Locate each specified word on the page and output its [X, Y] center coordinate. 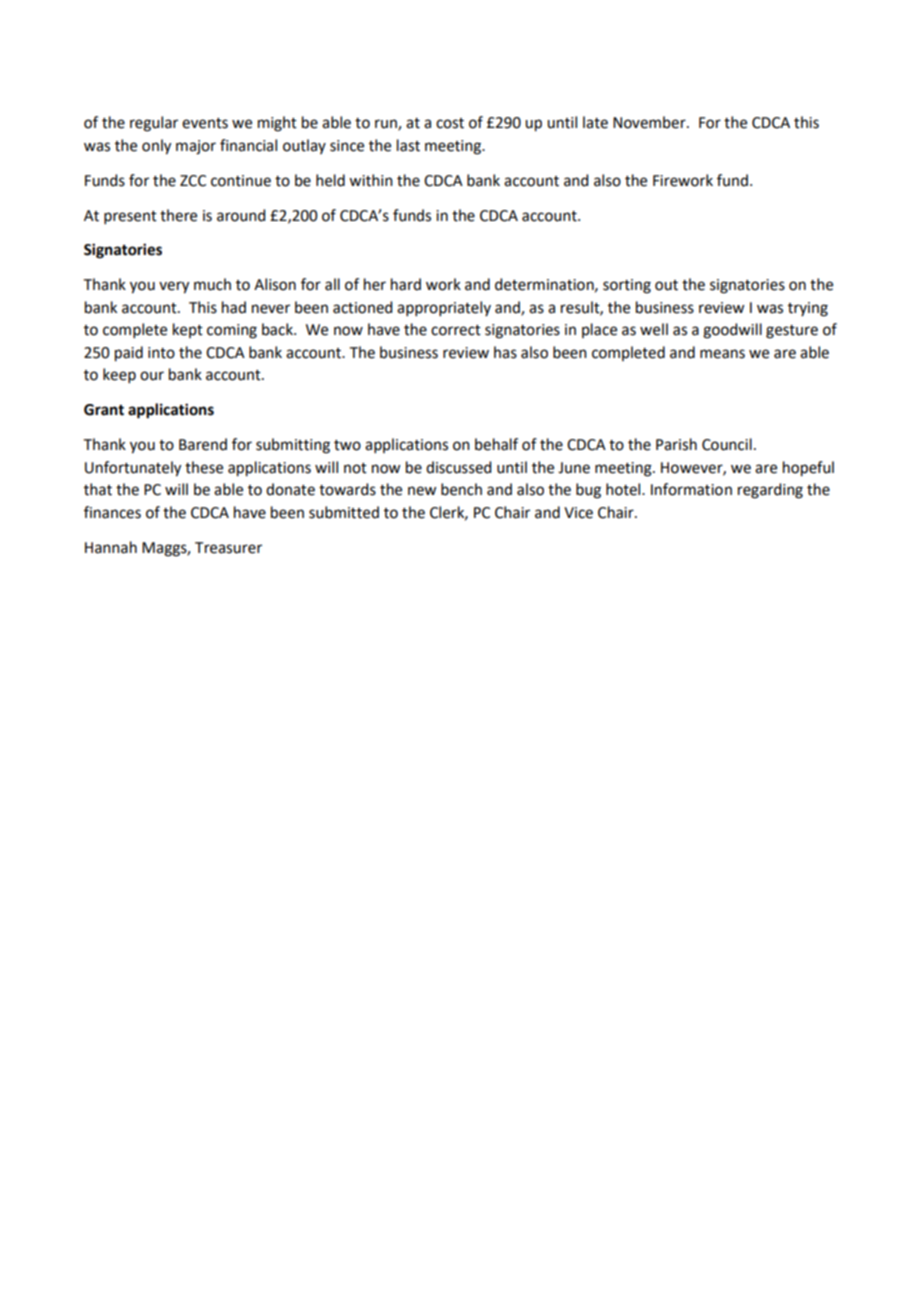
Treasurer [228, 548]
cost [450, 123]
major [196, 147]
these [204, 467]
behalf [496, 444]
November [650, 122]
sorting [627, 286]
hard [406, 284]
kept [188, 330]
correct [456, 330]
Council [727, 444]
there [178, 215]
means [722, 354]
